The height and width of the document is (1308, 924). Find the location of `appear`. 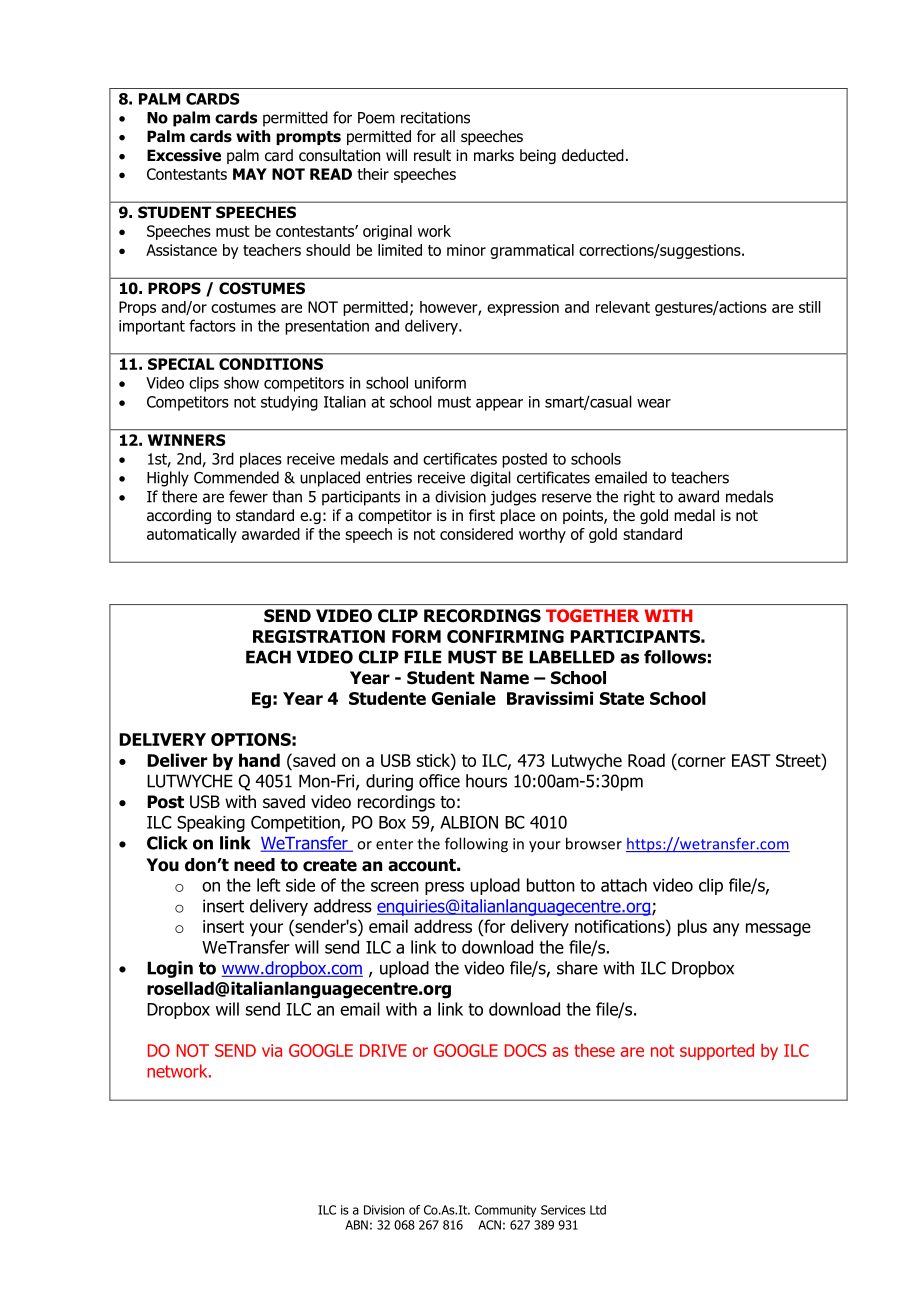

appear is located at coordinates (499, 405).
